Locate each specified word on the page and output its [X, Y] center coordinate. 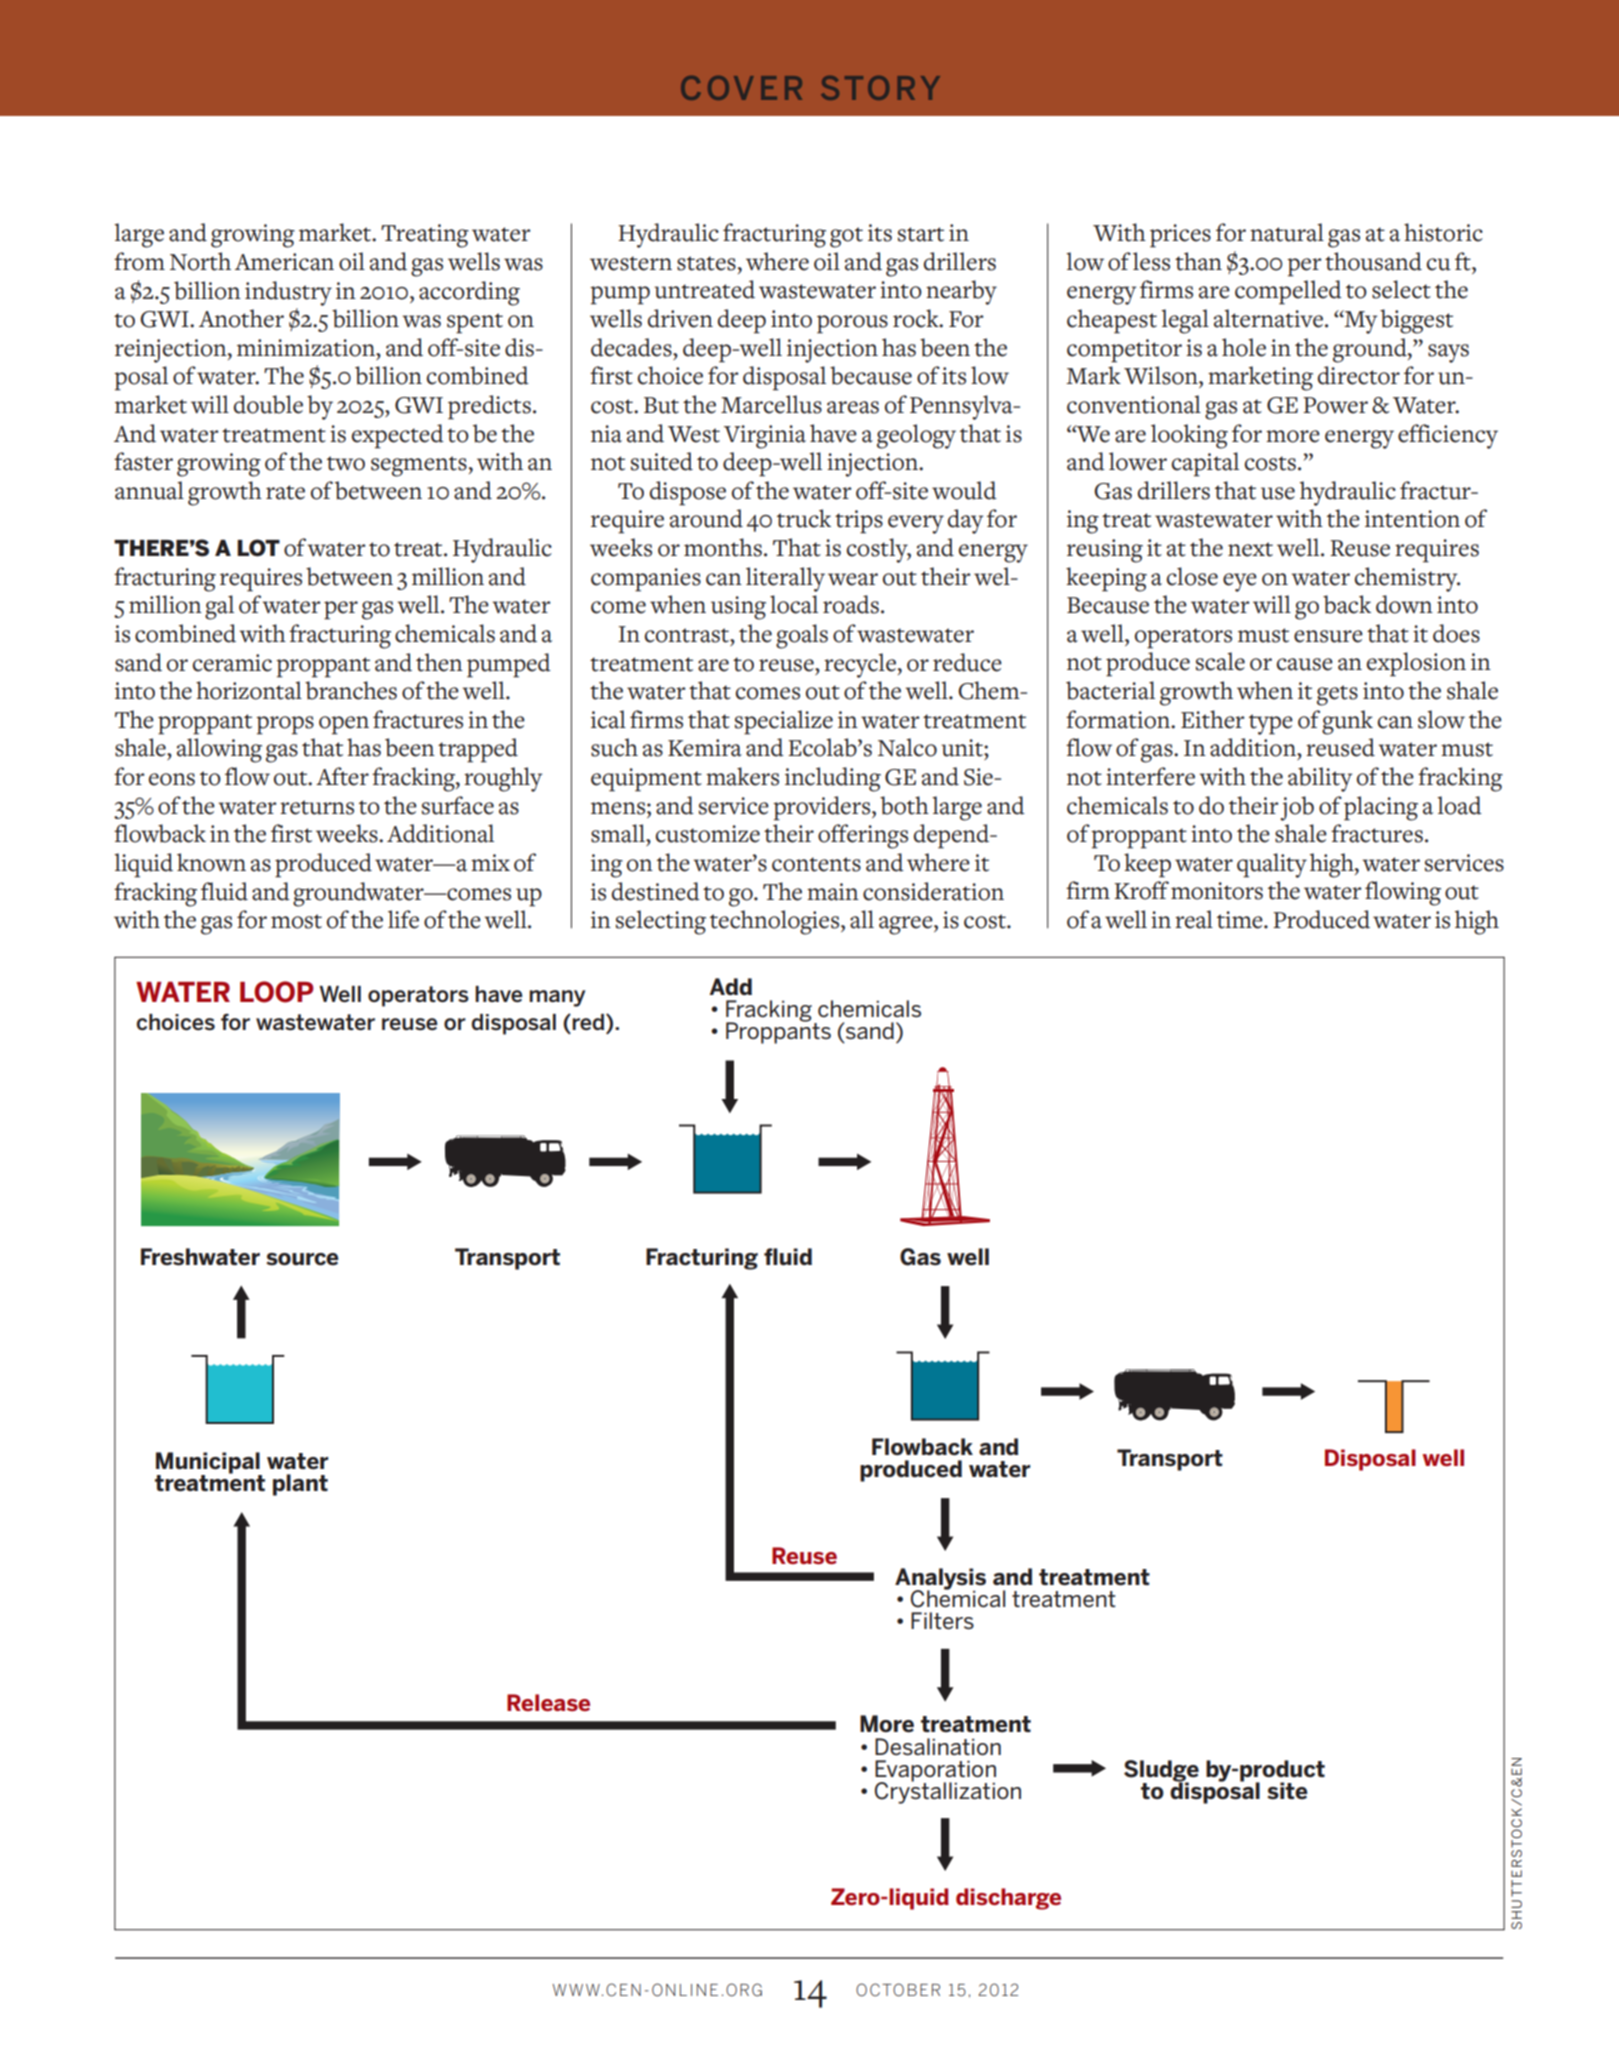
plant [300, 1485]
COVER [741, 88]
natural [1287, 232]
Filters [942, 1621]
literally [785, 579]
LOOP [277, 992]
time [1241, 920]
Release [548, 1702]
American [284, 262]
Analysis [940, 1580]
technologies [776, 922]
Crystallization [948, 1792]
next [1250, 549]
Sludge [1161, 1772]
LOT [258, 548]
